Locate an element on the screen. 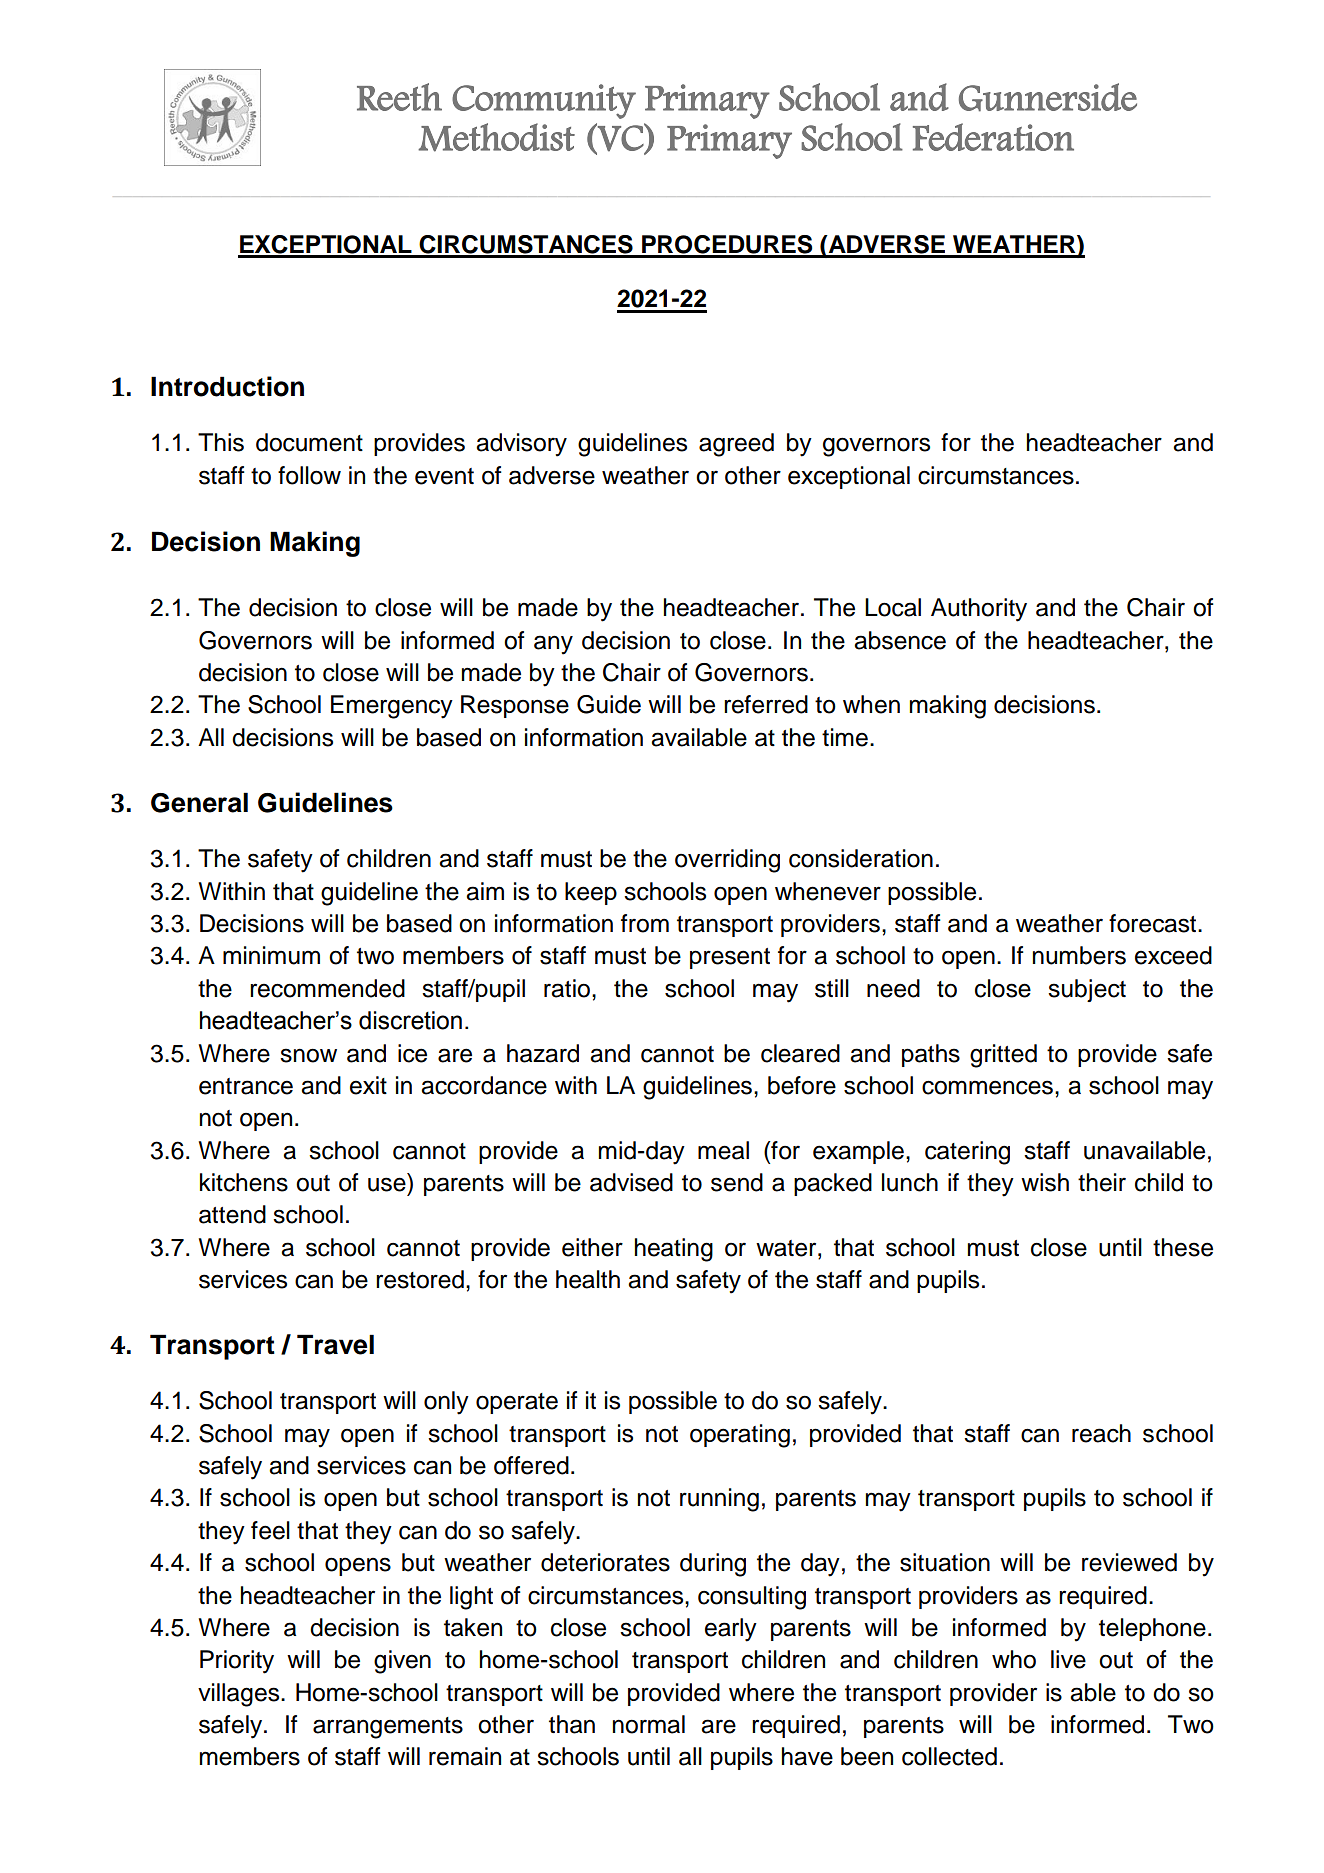 The height and width of the screenshot is (1873, 1324). agreed is located at coordinates (736, 445).
